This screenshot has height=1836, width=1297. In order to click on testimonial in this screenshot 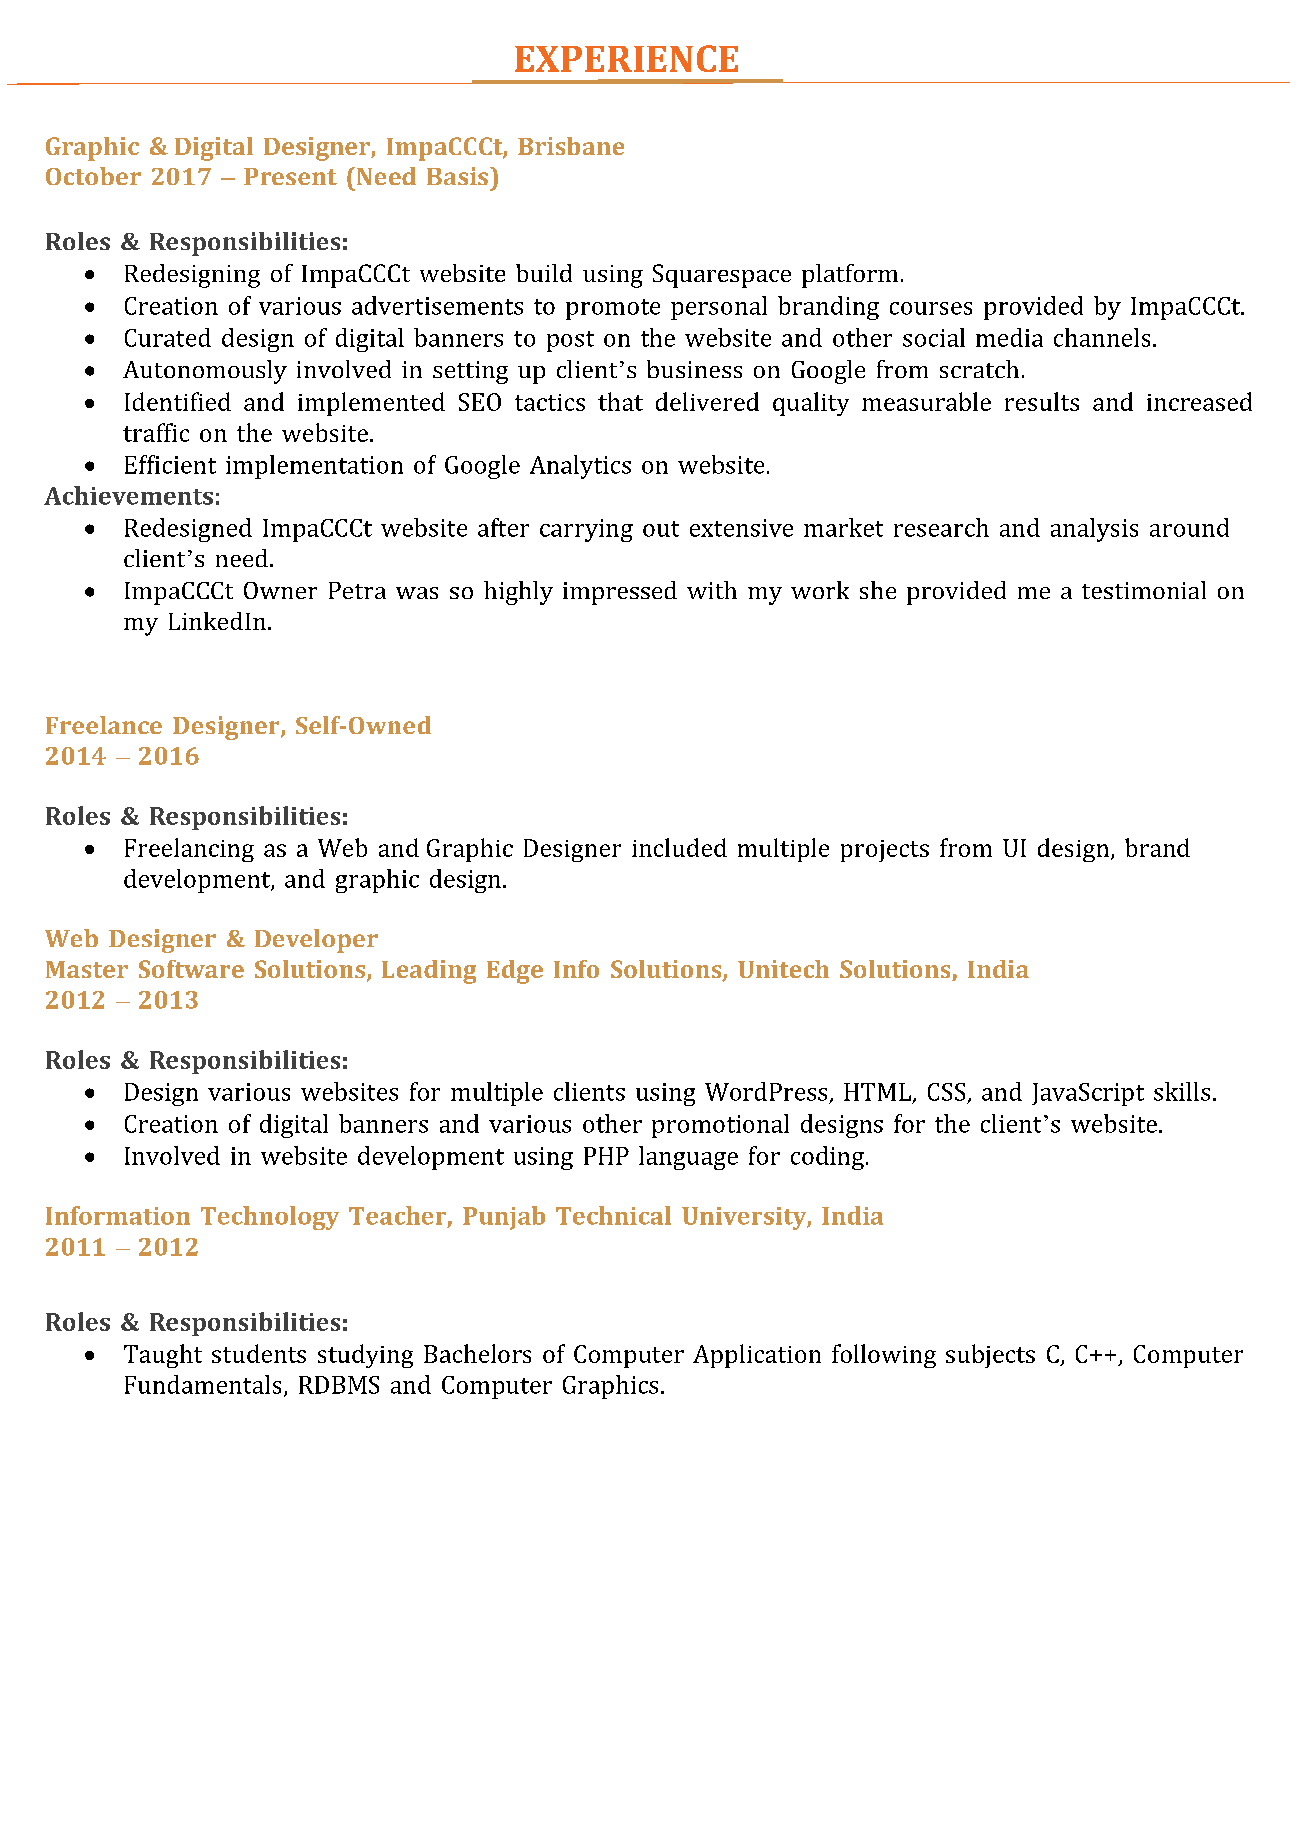, I will do `click(1144, 590)`.
